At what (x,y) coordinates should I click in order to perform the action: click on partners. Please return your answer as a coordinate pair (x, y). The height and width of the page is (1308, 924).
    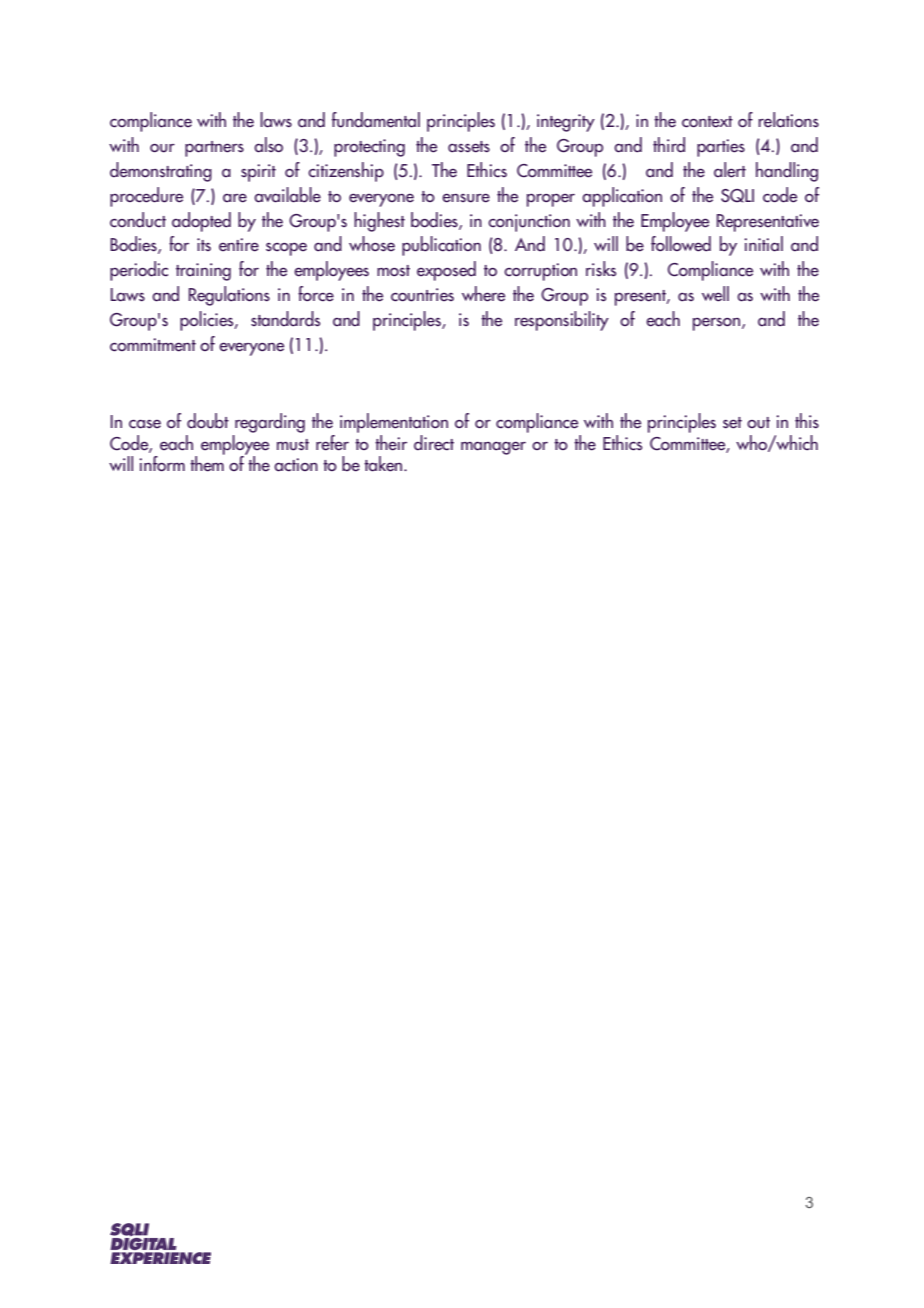
    Looking at the image, I should click on (214, 149).
